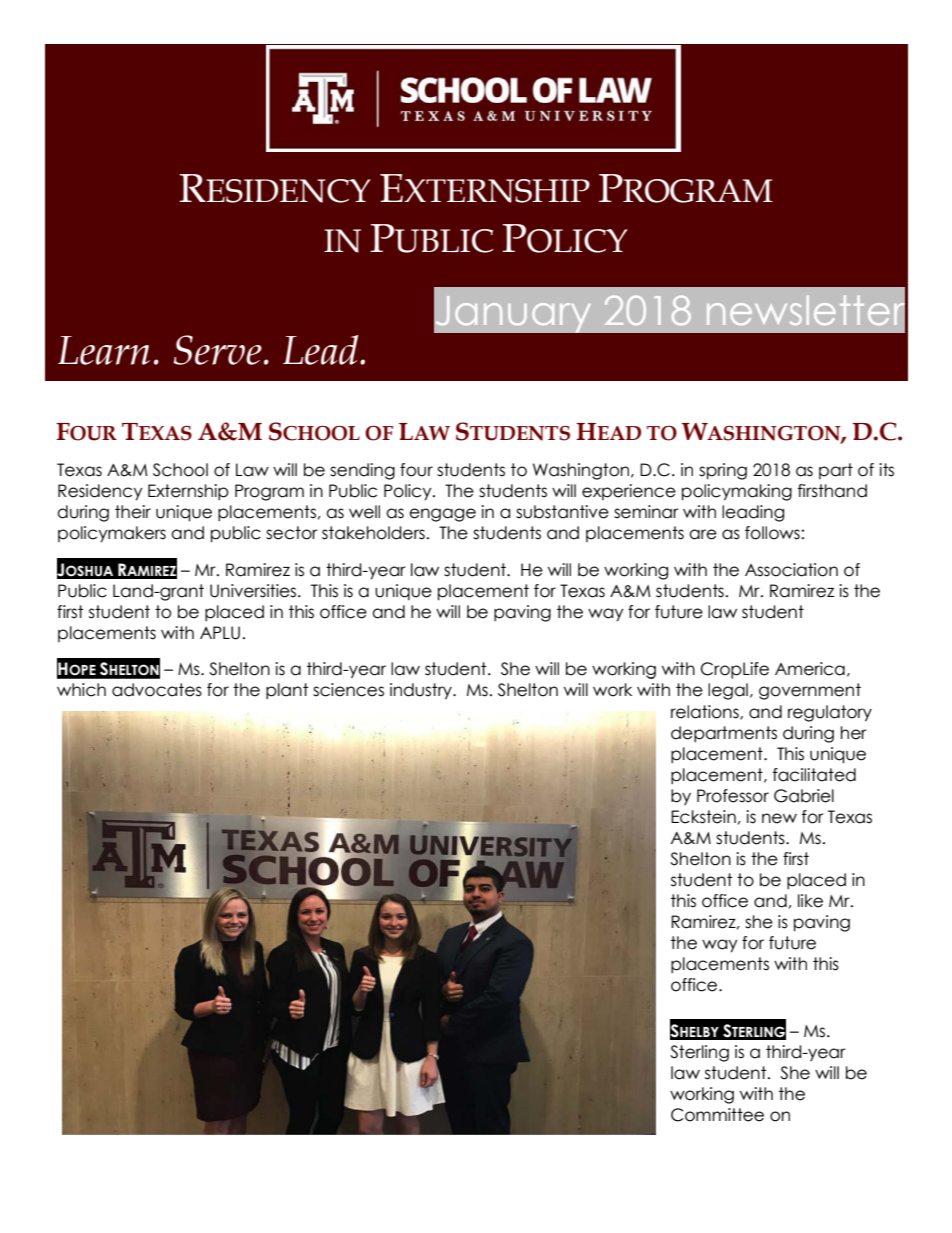  Describe the element at coordinates (723, 471) in the image. I see `spring` at that location.
